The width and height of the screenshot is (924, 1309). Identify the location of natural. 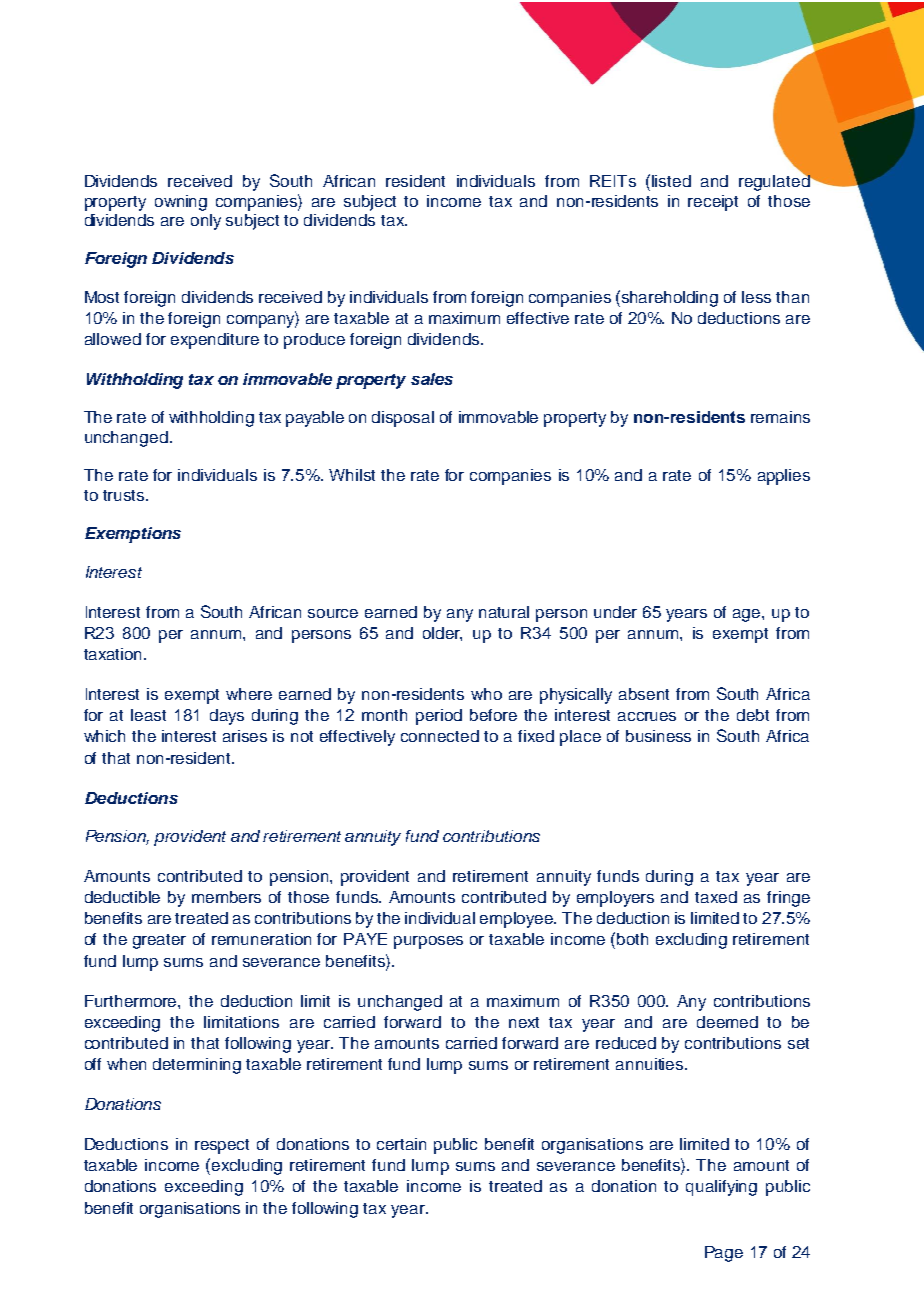
(504, 612).
